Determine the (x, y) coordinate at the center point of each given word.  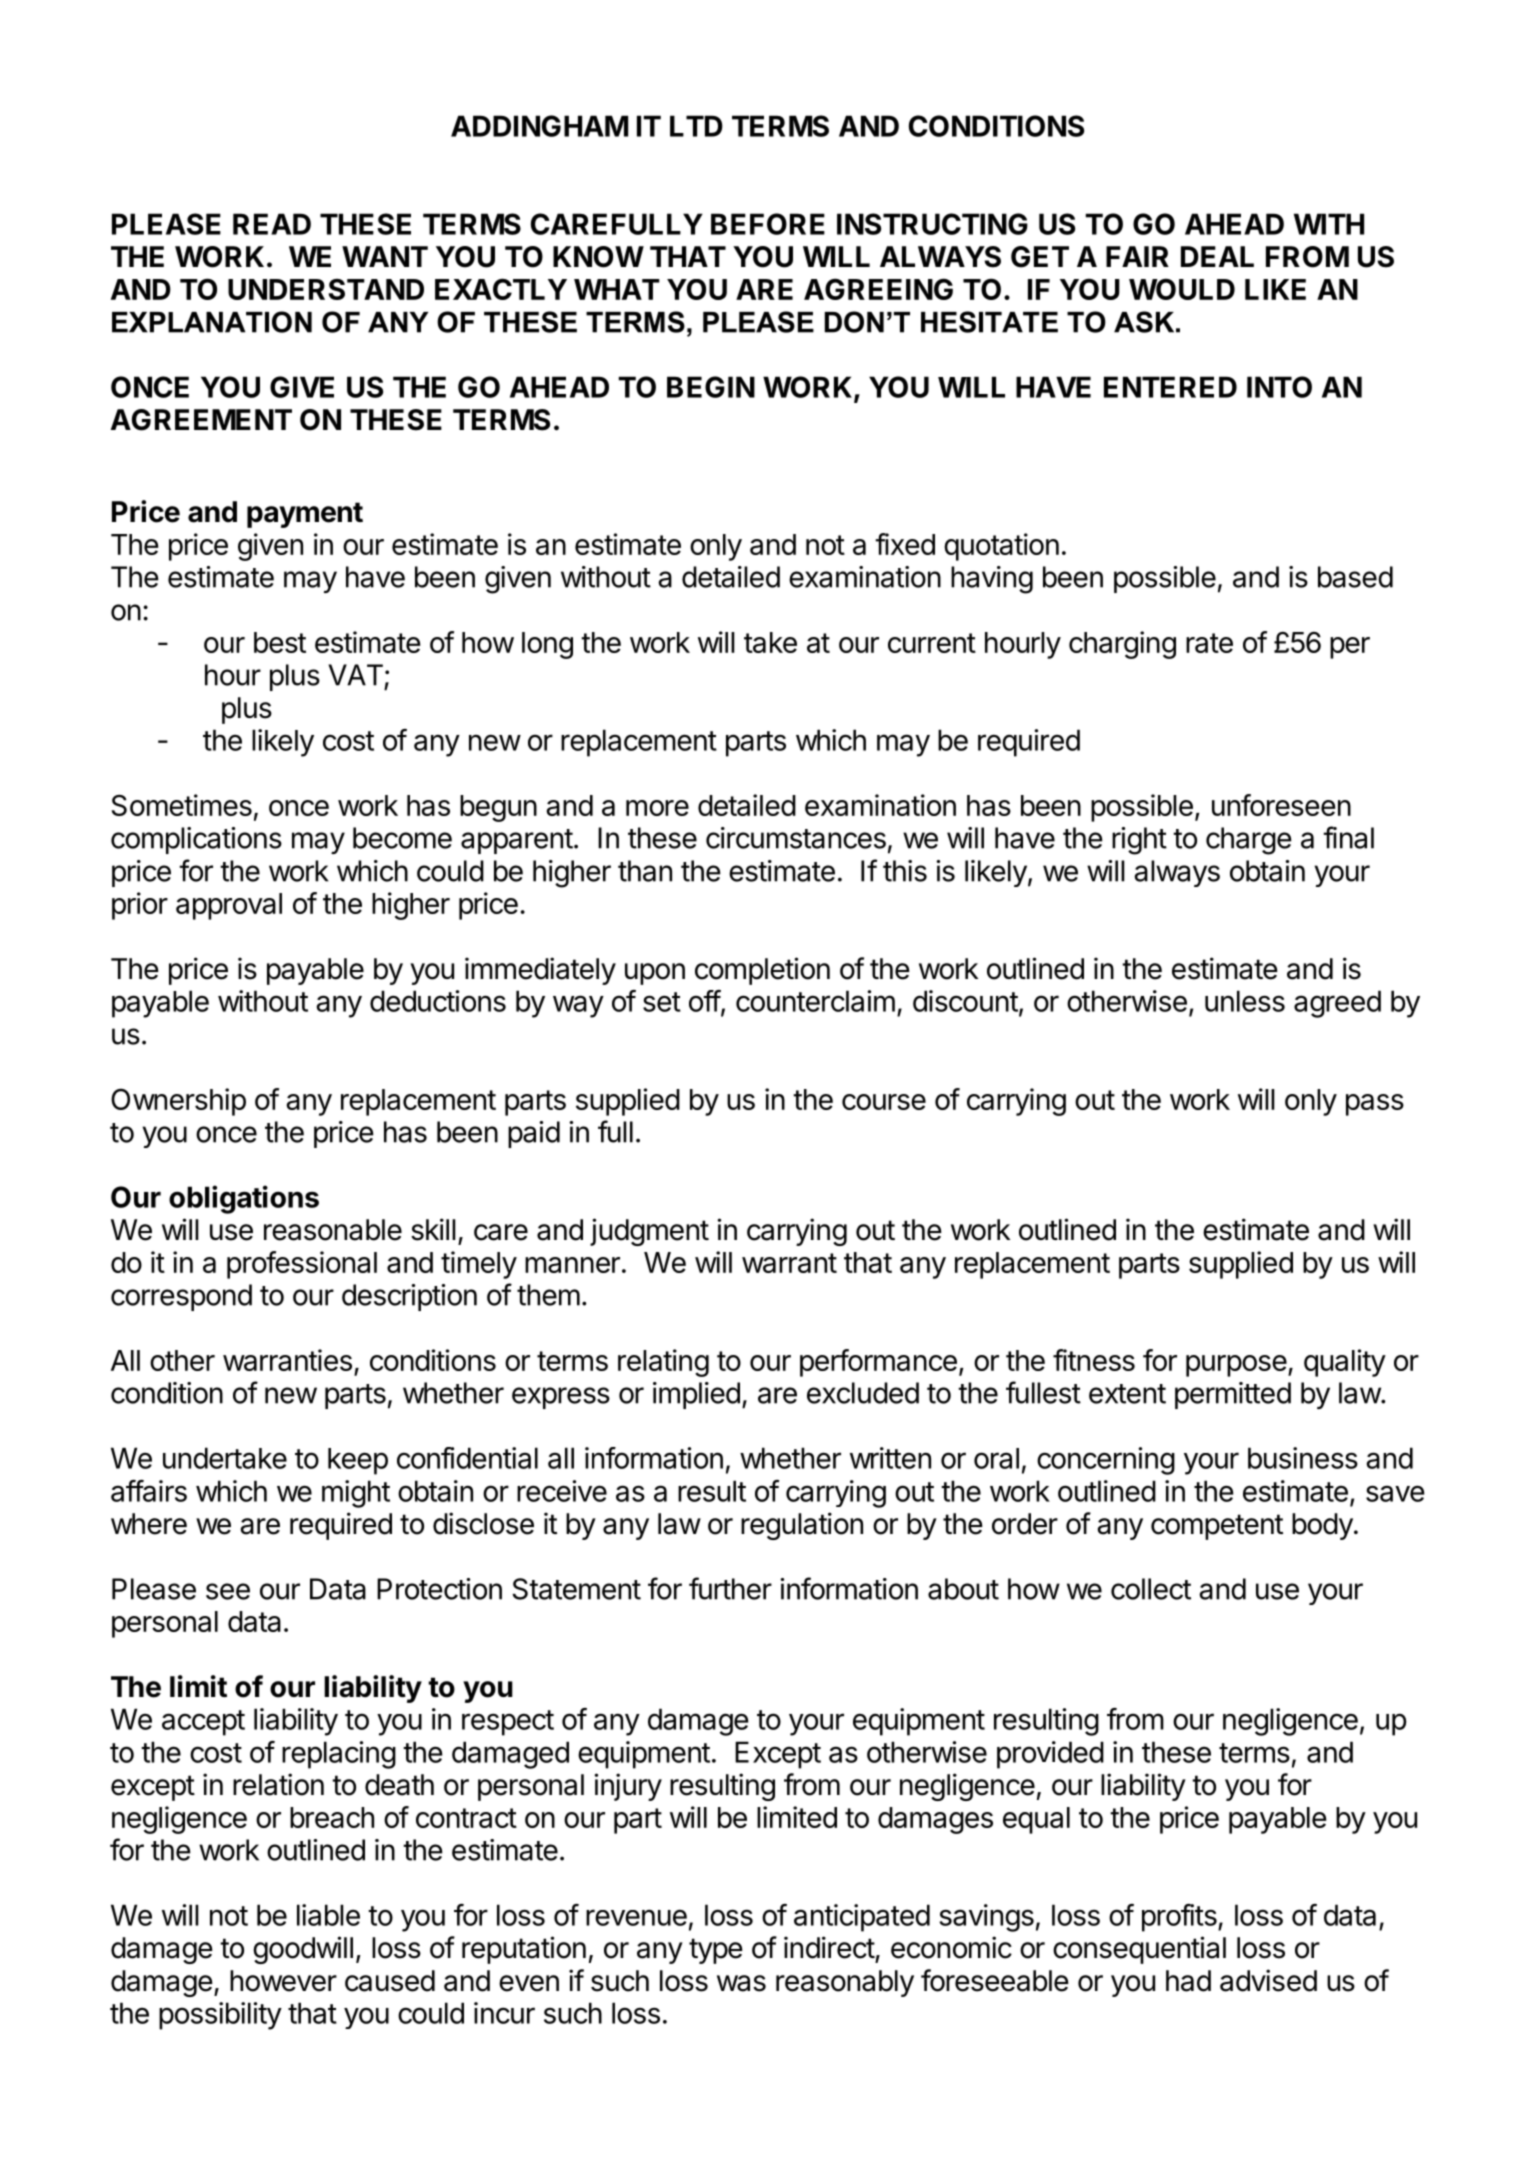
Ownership (178, 1102)
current (932, 643)
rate (1209, 643)
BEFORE (768, 224)
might (356, 1494)
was (741, 1983)
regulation (802, 1526)
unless (1245, 1001)
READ (272, 224)
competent (1217, 1527)
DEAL (1217, 256)
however (283, 1981)
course (884, 1102)
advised (1268, 1980)
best (280, 642)
